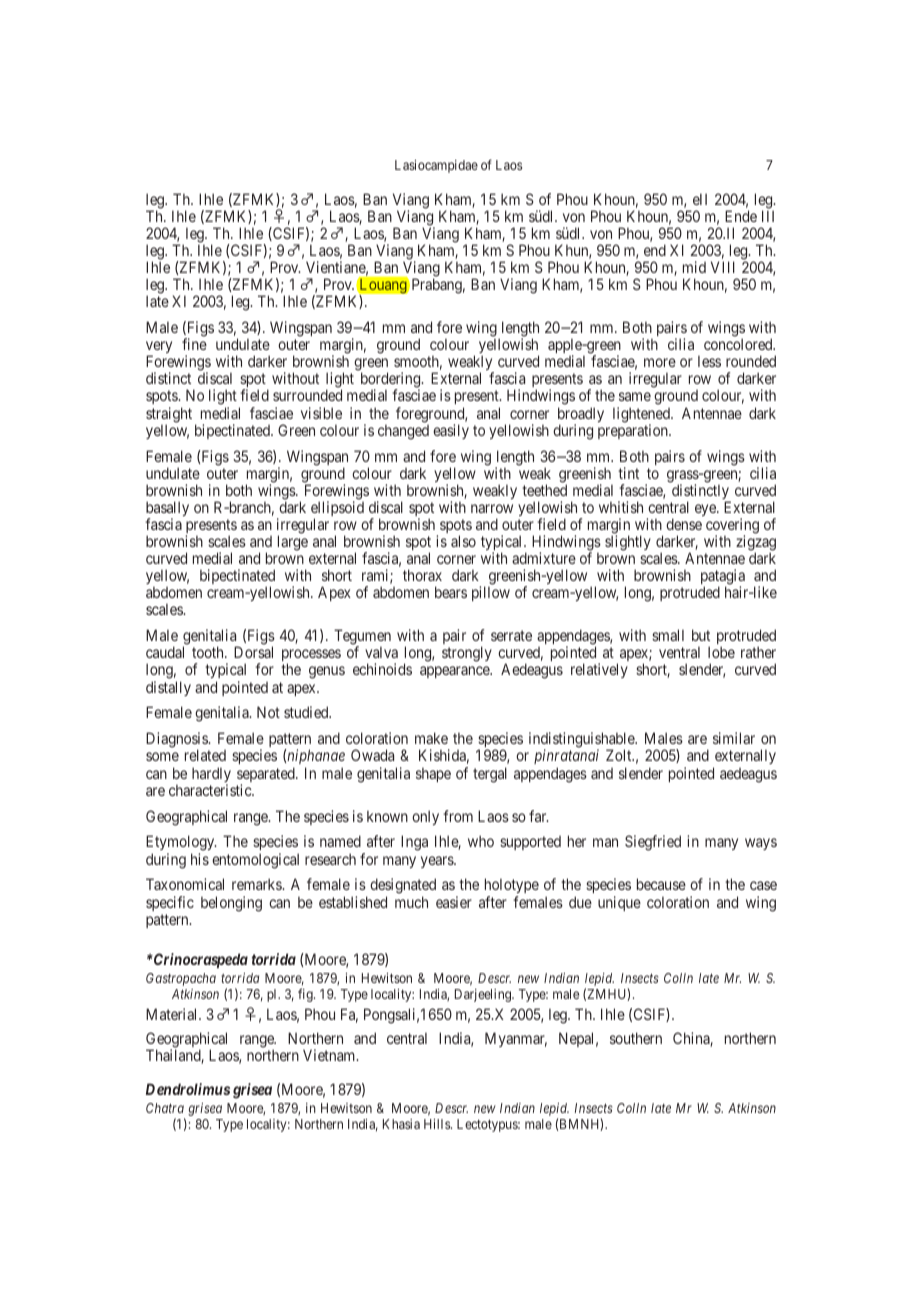 This screenshot has width=924, height=1310. Describe the element at coordinates (438, 862) in the screenshot. I see `years` at that location.
